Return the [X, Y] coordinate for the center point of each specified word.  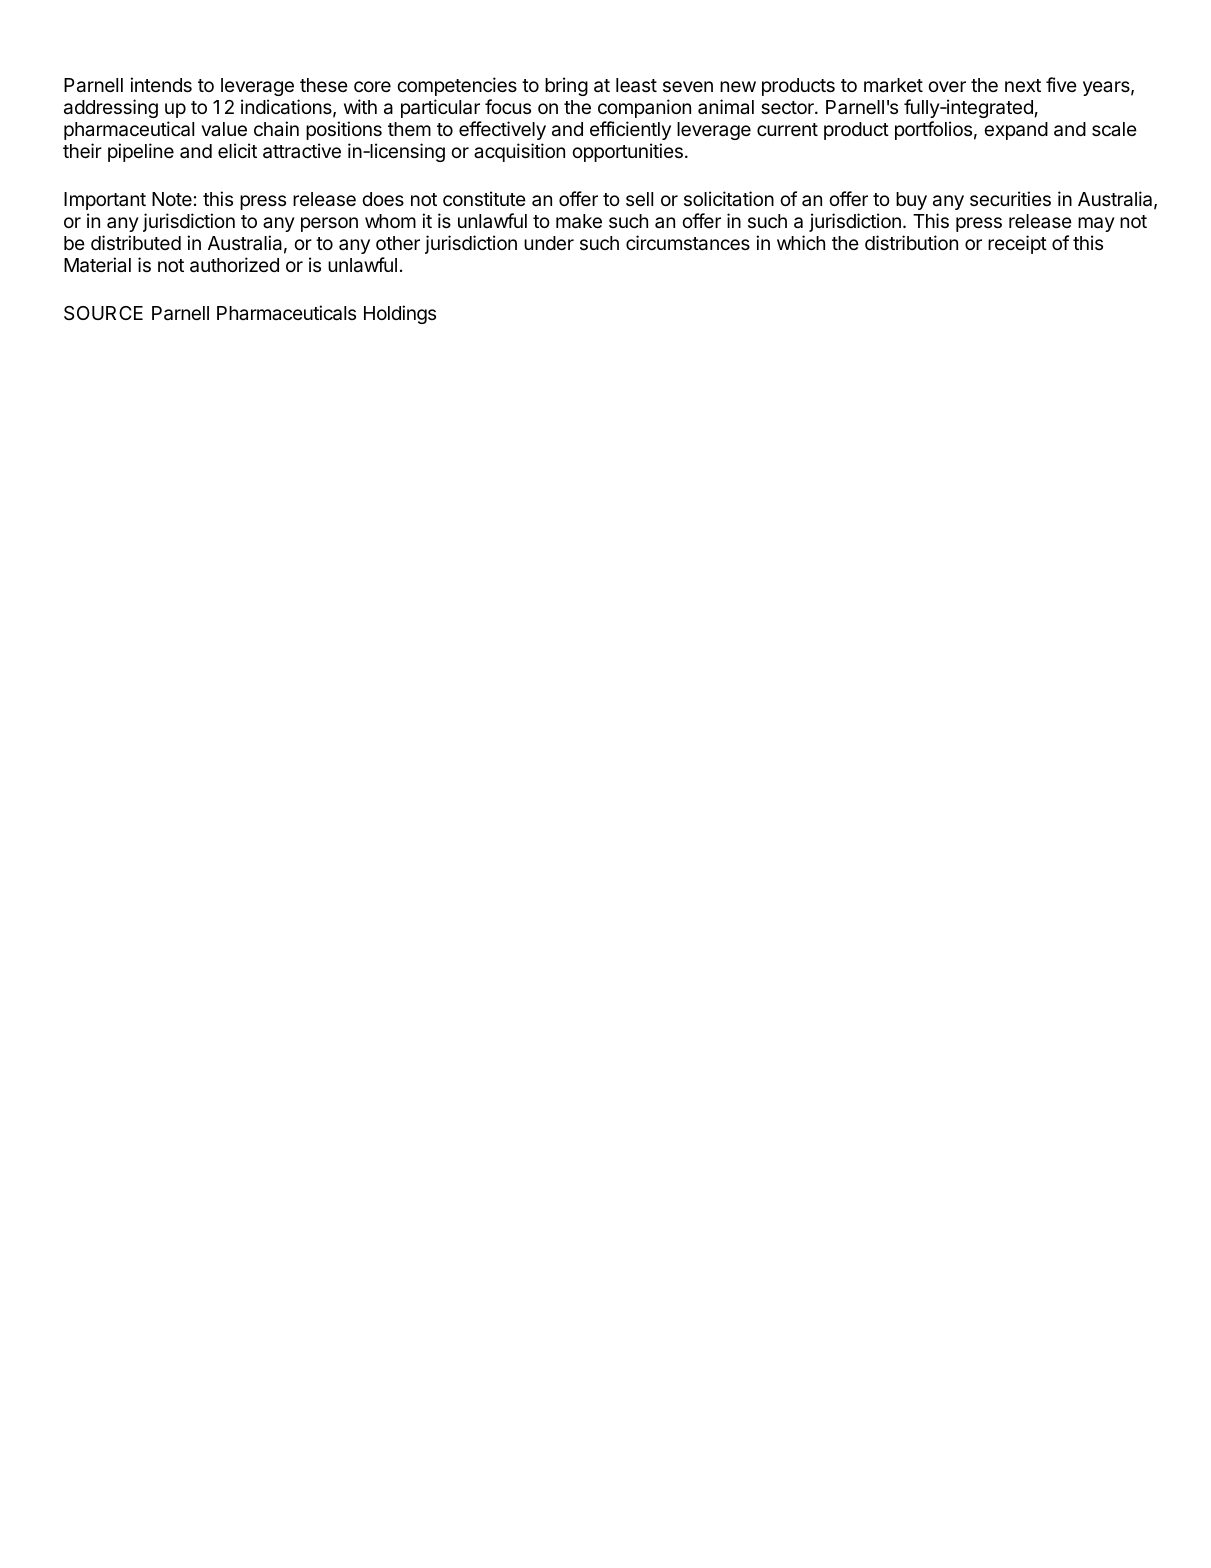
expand [1016, 131]
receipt [1017, 244]
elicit [237, 150]
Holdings [400, 314]
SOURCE [103, 313]
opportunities [627, 152]
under [549, 243]
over [947, 86]
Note [172, 199]
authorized [234, 265]
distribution [911, 242]
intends [161, 84]
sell [639, 199]
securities [1010, 198]
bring [566, 86]
